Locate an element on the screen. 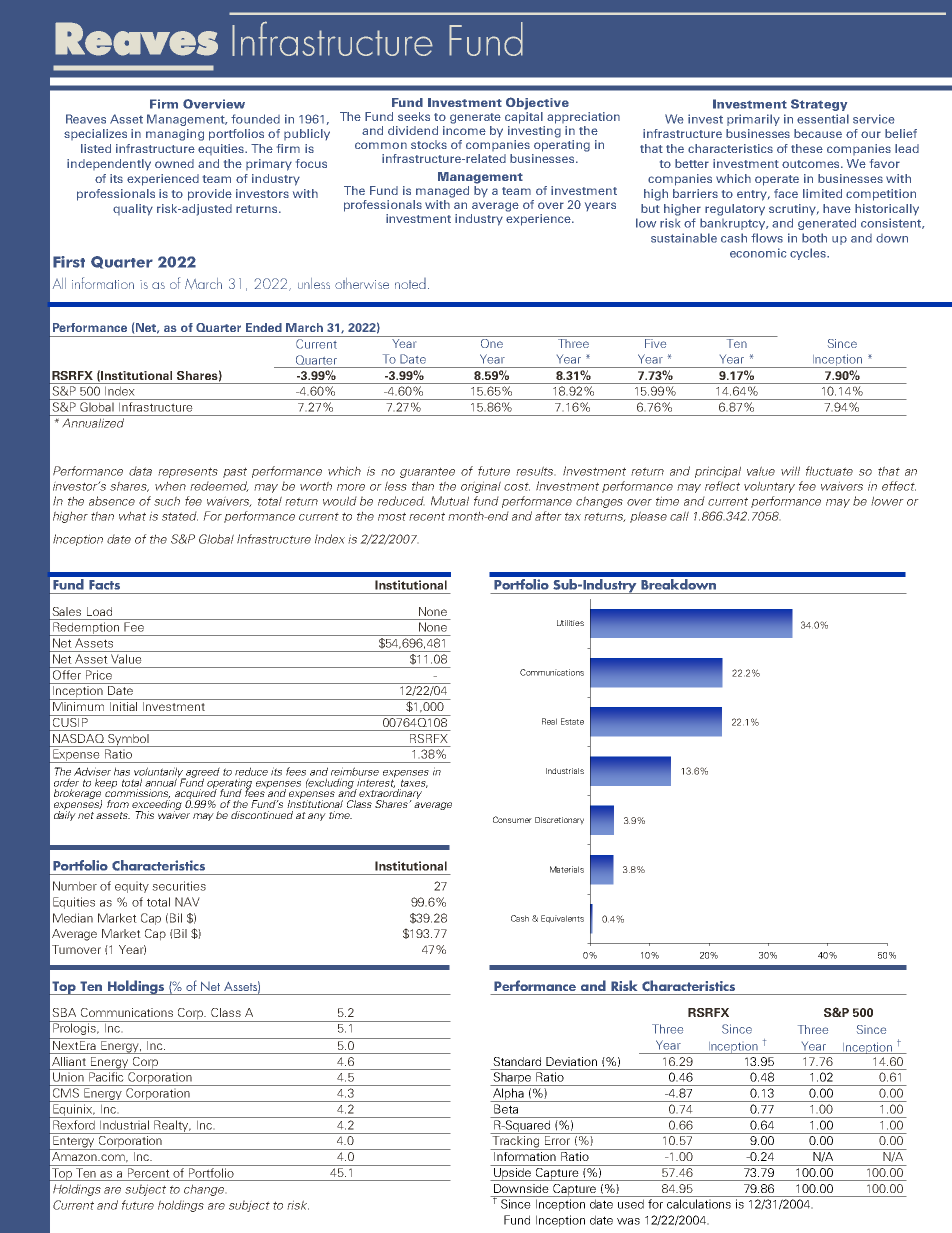  Redemption is located at coordinates (86, 629).
